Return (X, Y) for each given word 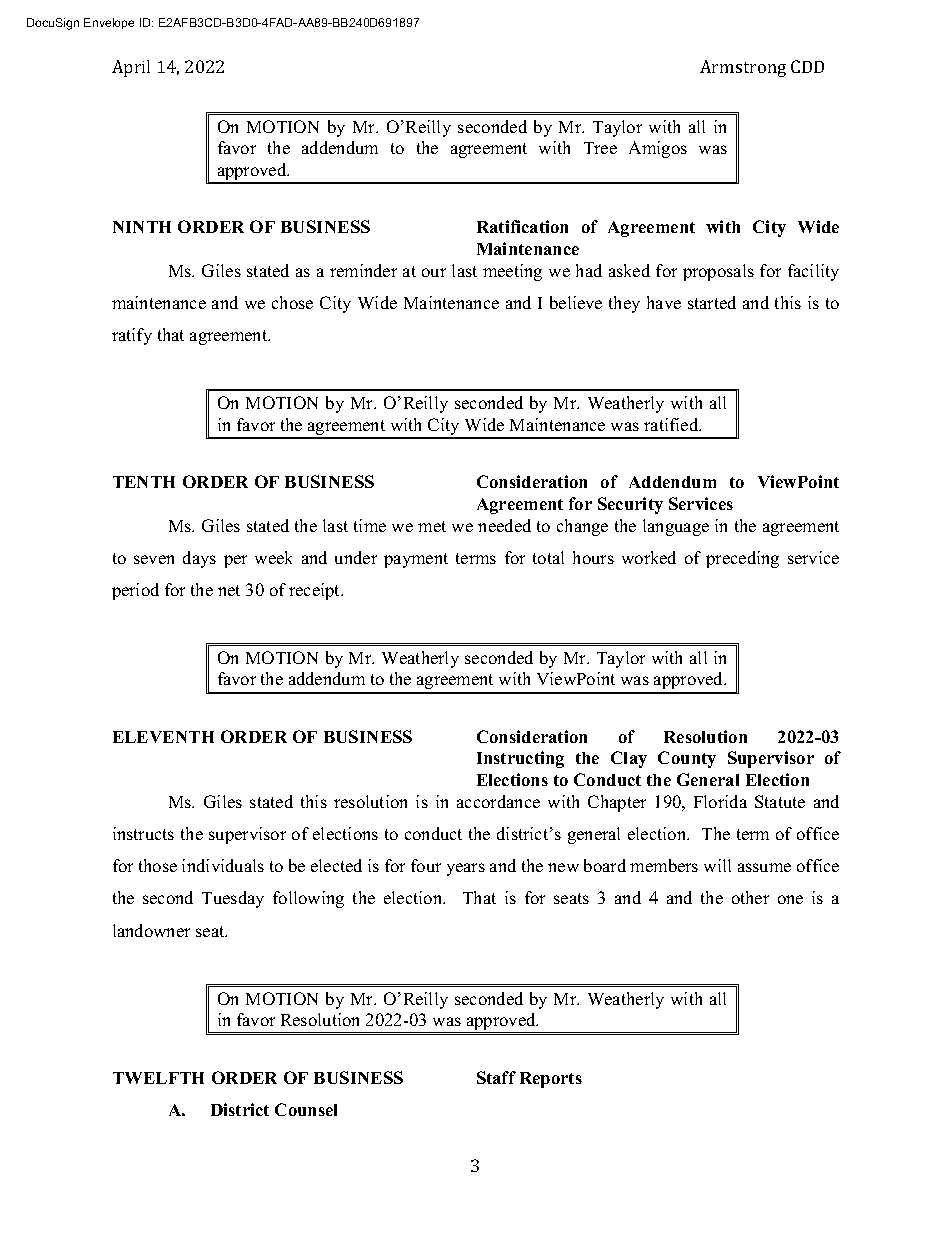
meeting (512, 272)
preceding (742, 559)
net (229, 590)
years (466, 869)
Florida (720, 801)
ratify (132, 336)
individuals (223, 865)
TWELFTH (158, 1078)
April (131, 68)
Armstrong (743, 68)
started (712, 302)
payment (416, 560)
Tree (600, 148)
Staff (496, 1077)
